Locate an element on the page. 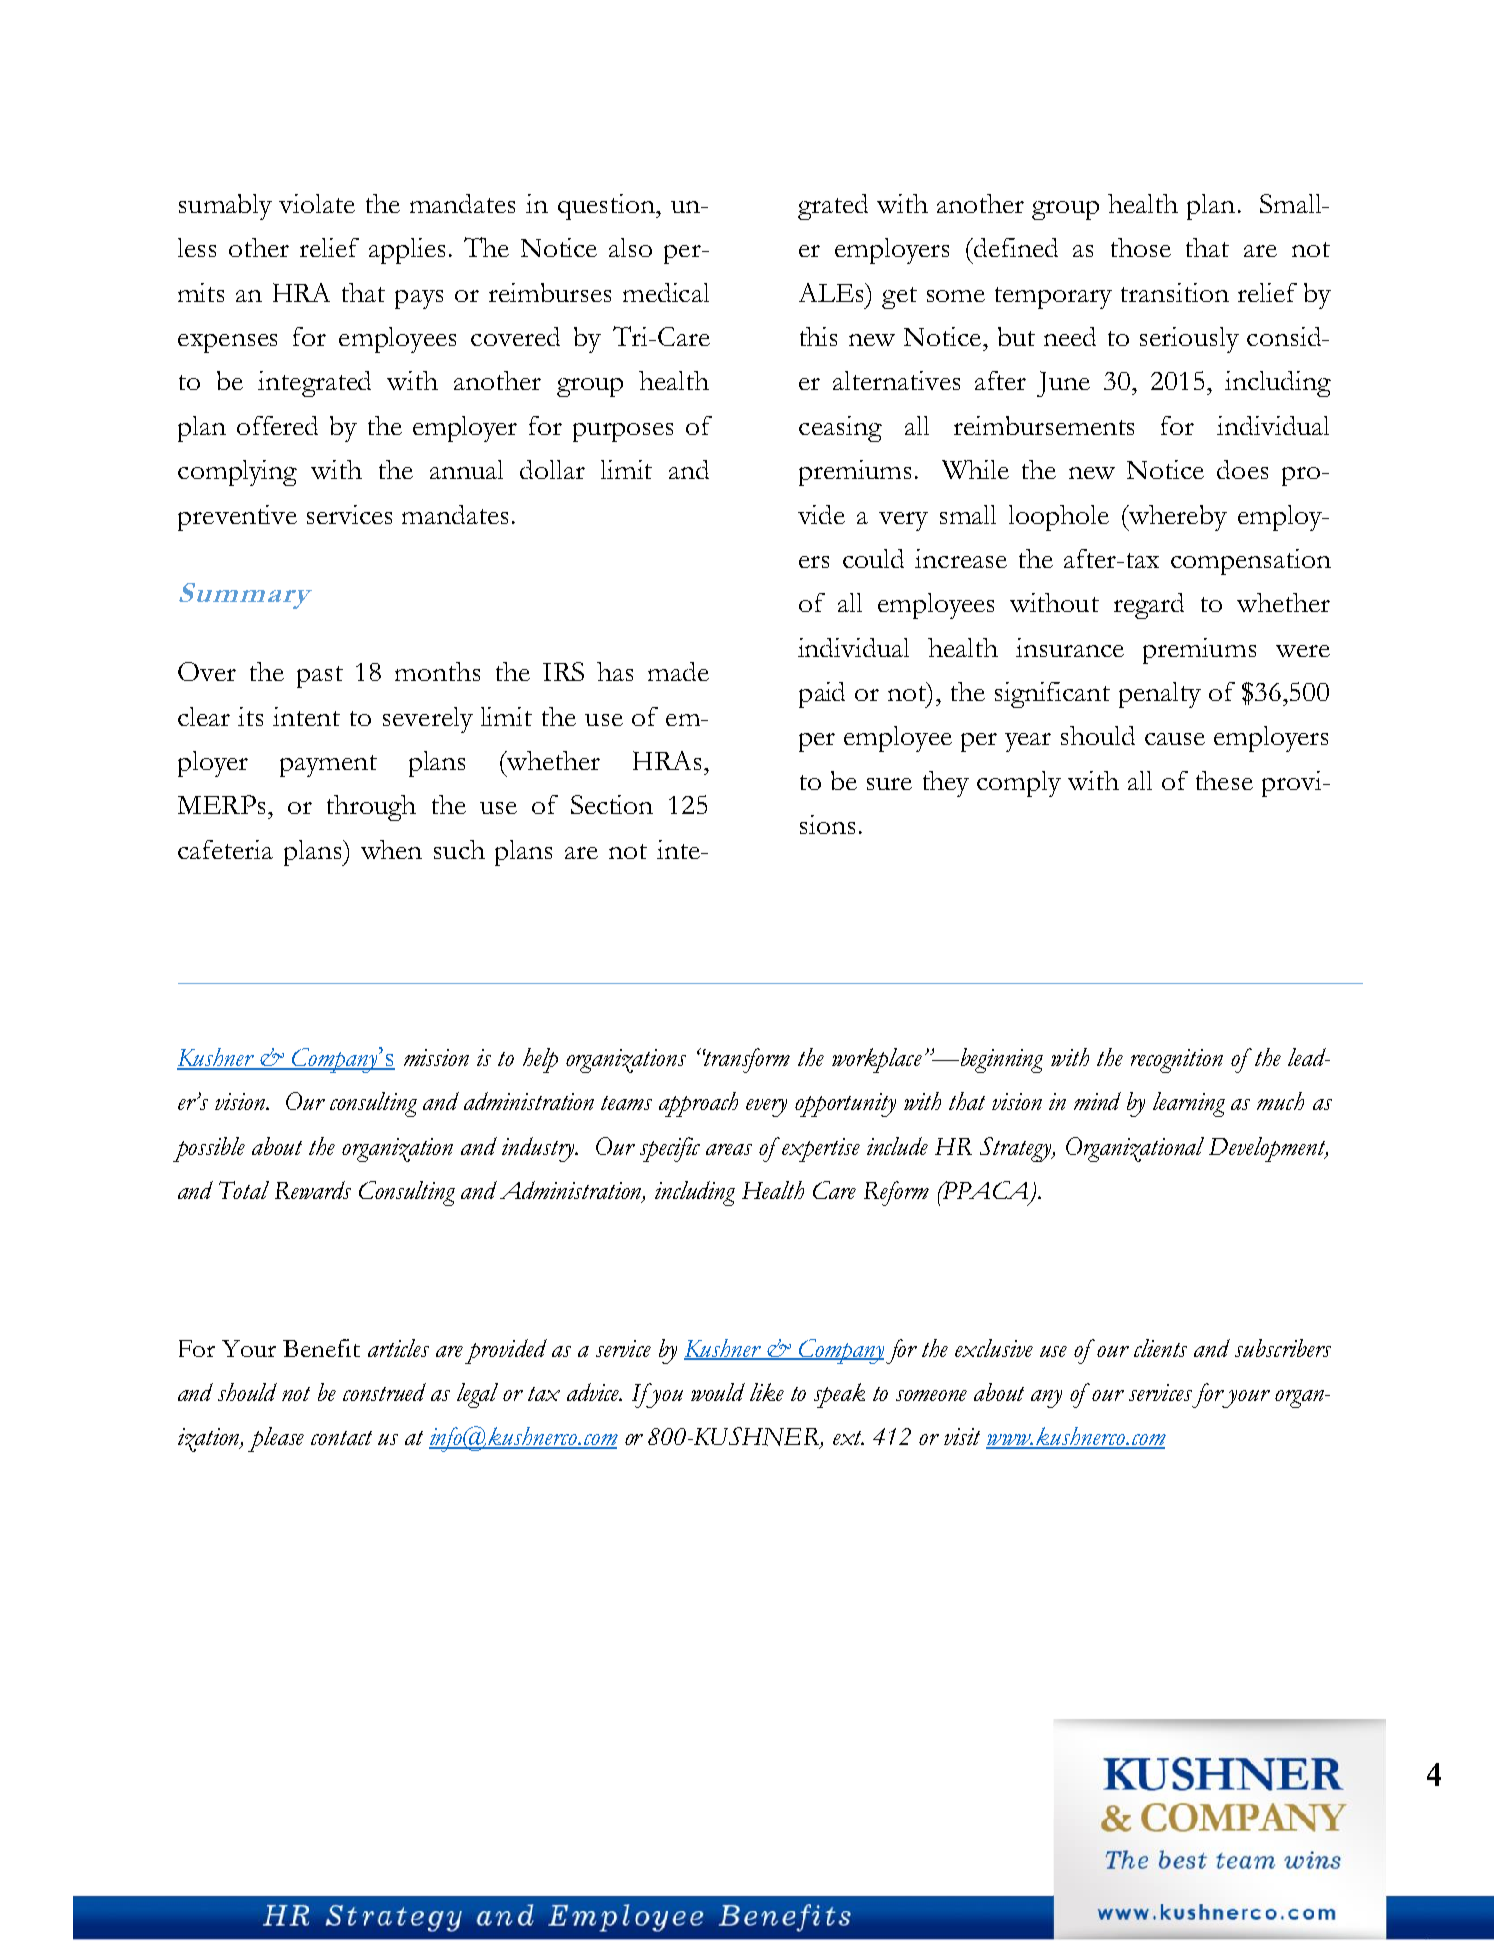 The height and width of the image is (1952, 1508). violate is located at coordinates (317, 203).
